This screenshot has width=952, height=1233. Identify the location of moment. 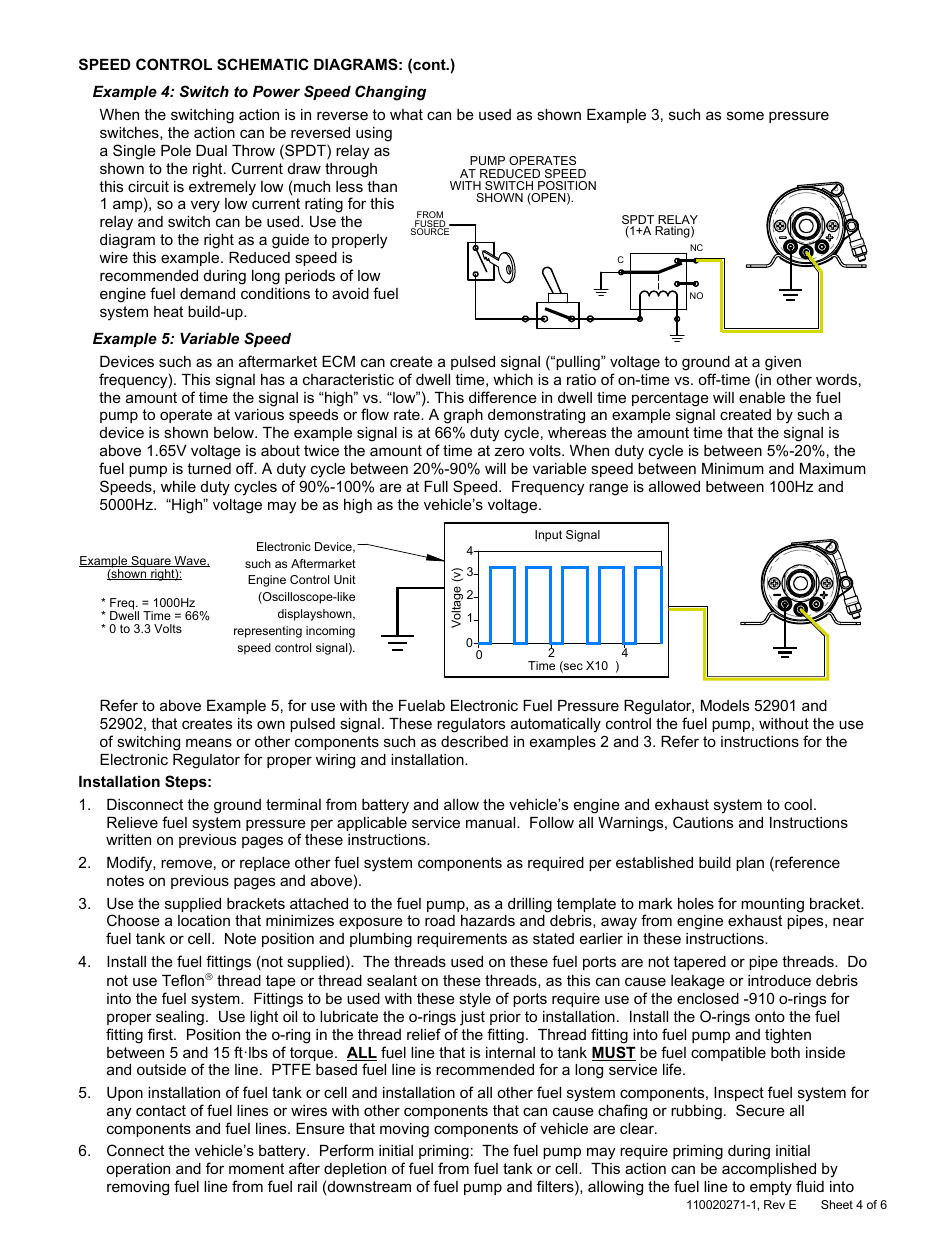
(256, 1168).
